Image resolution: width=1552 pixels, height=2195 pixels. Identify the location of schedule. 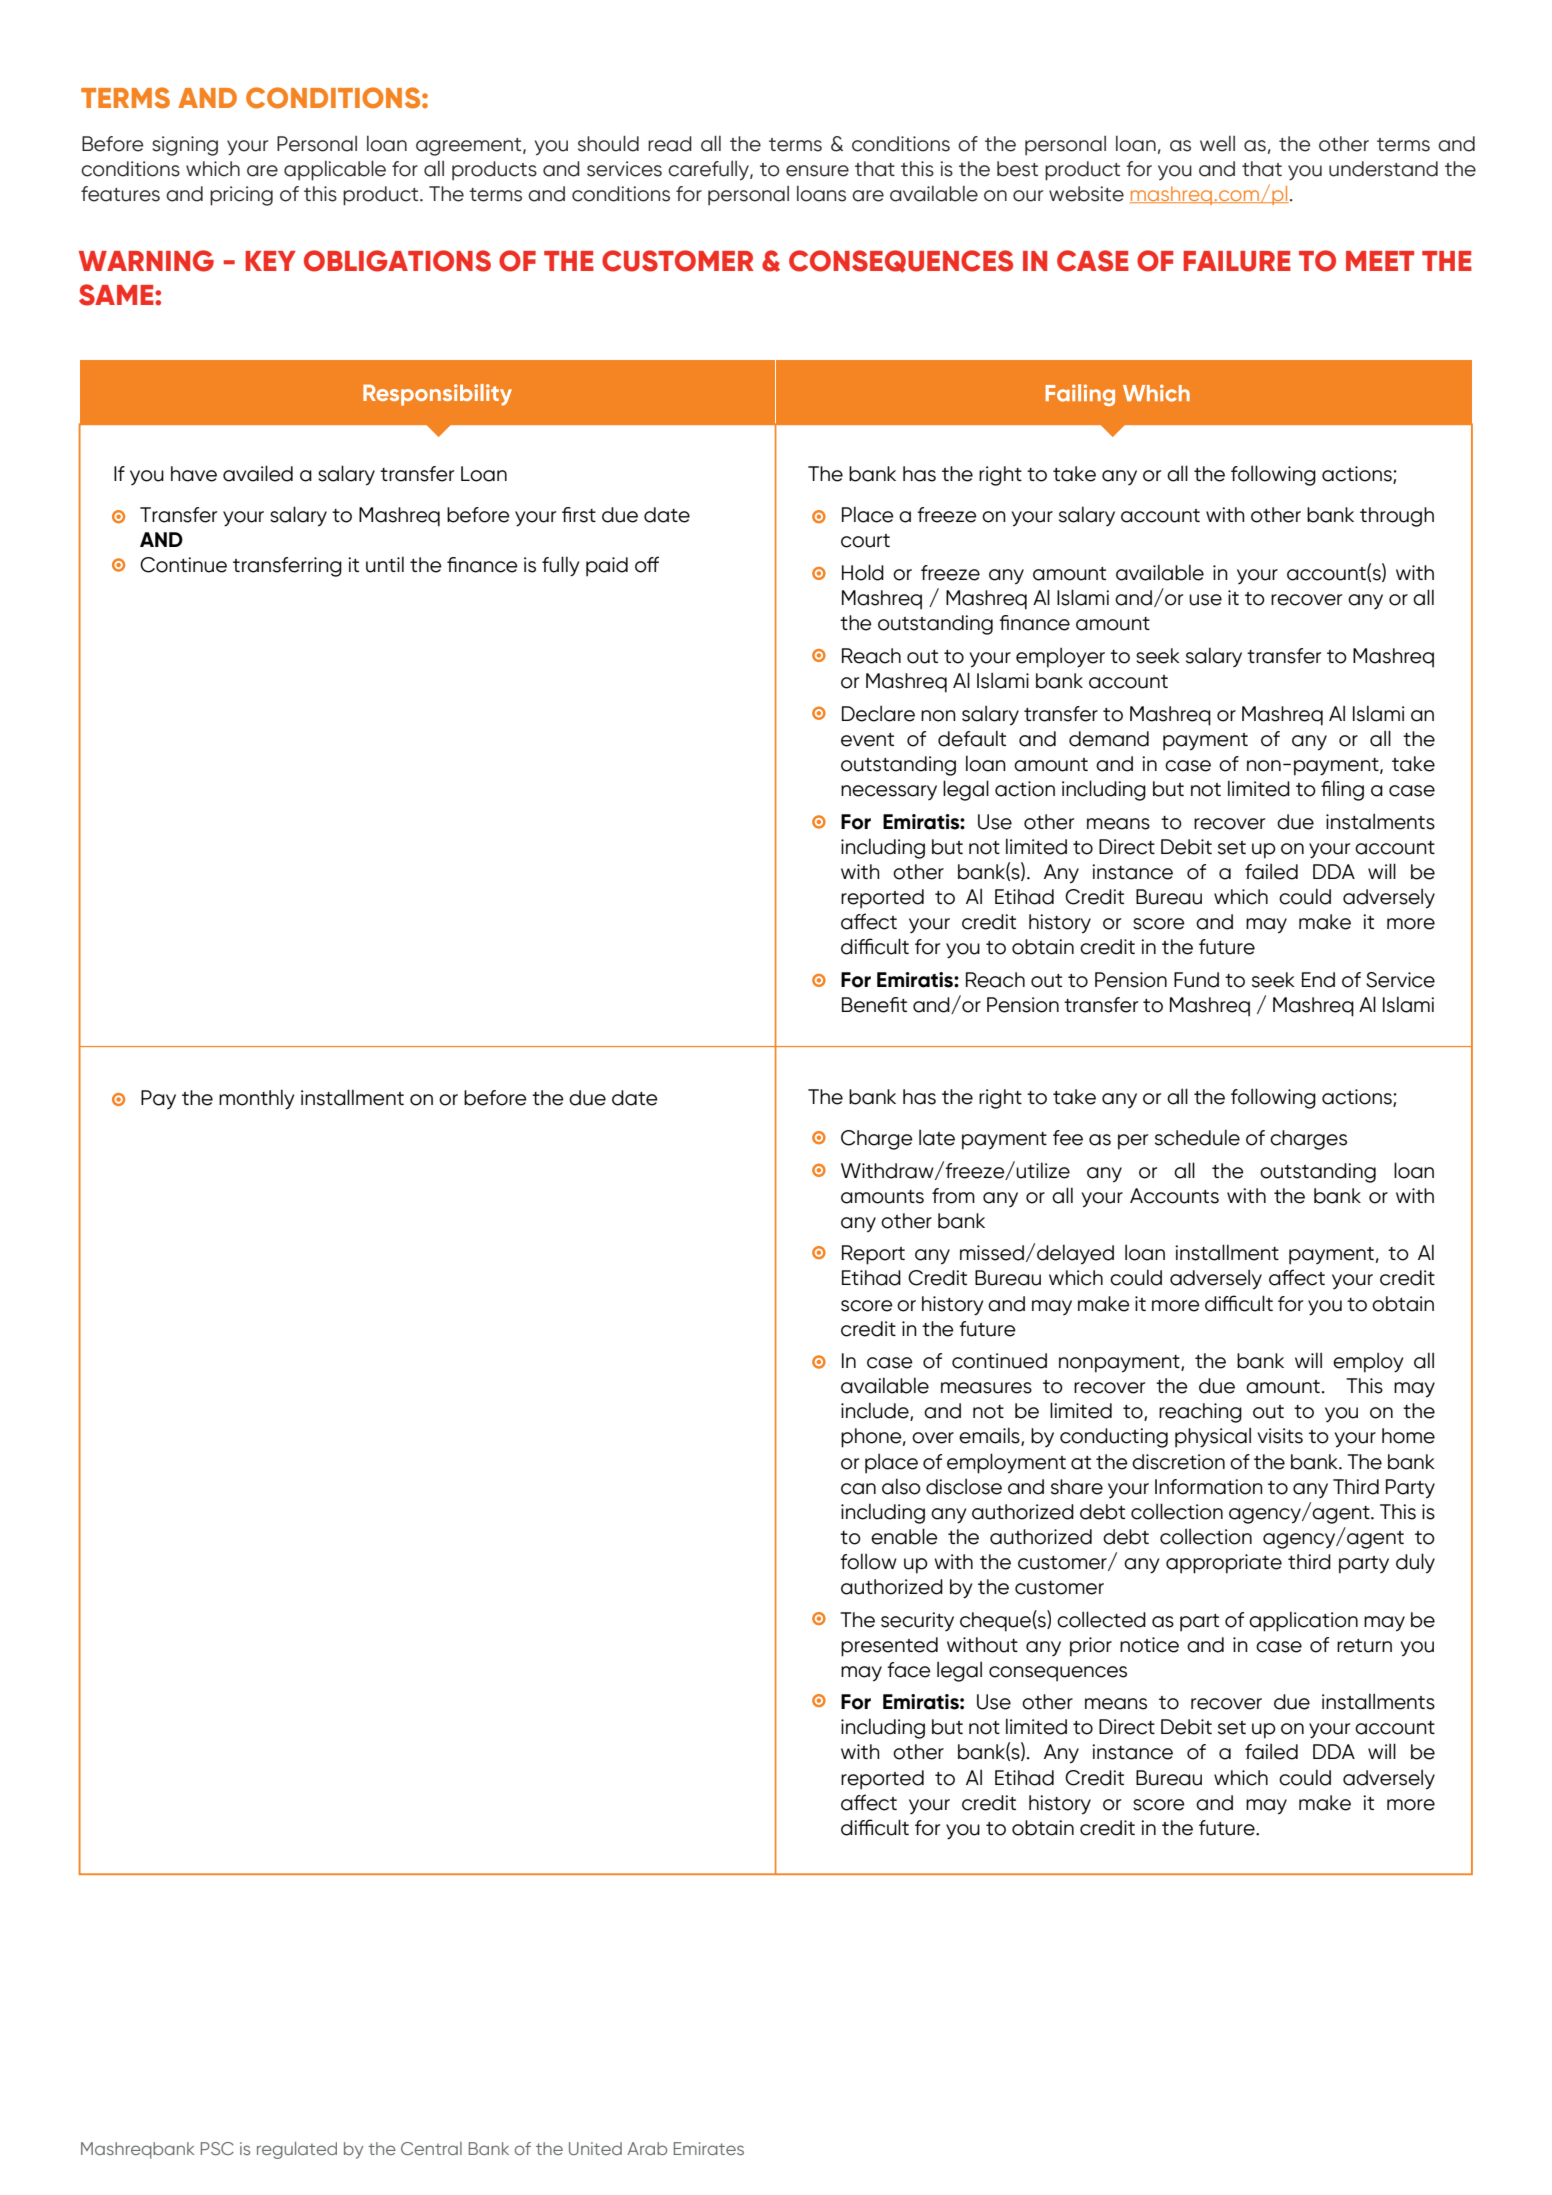
(1197, 1137).
